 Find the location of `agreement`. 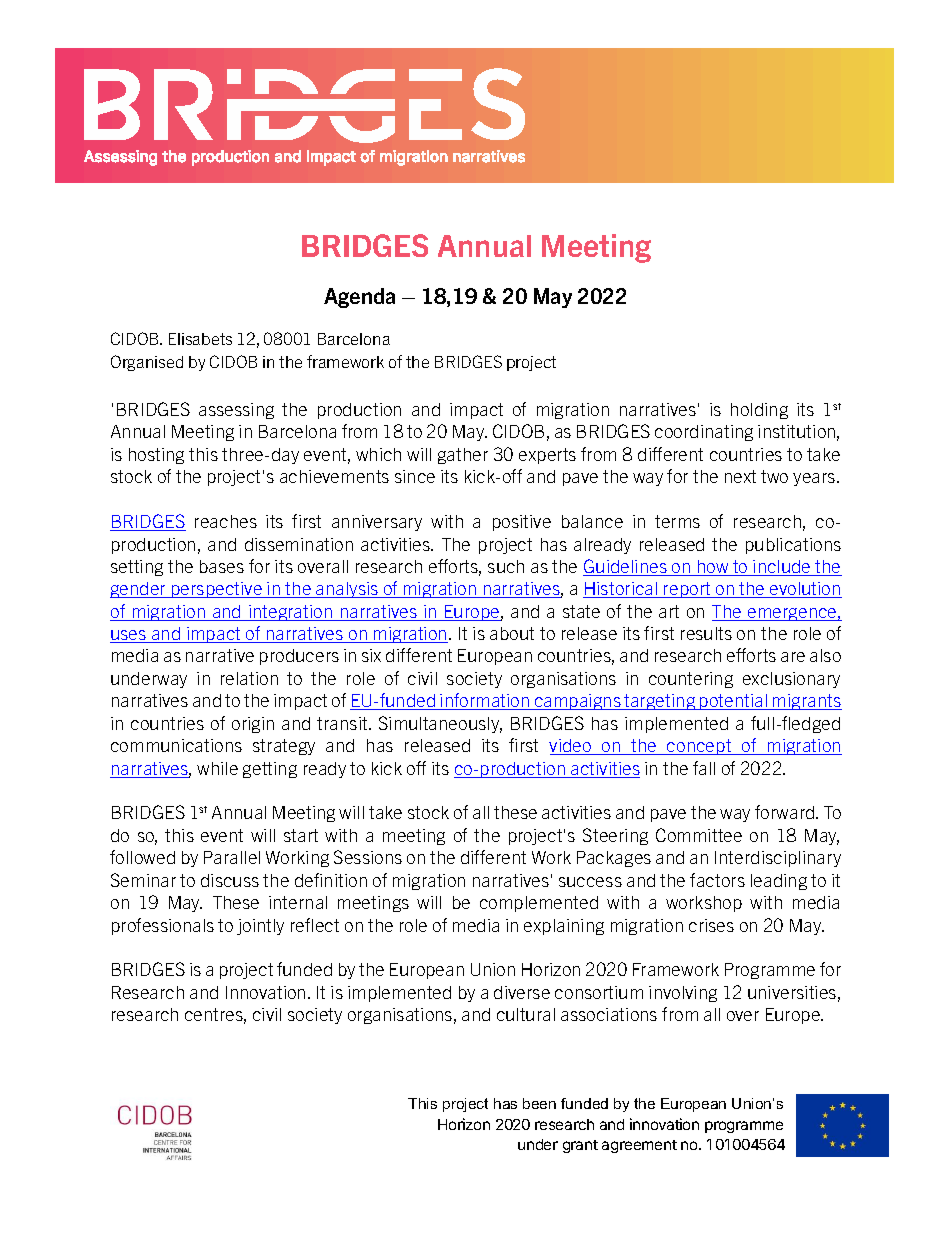

agreement is located at coordinates (639, 1146).
